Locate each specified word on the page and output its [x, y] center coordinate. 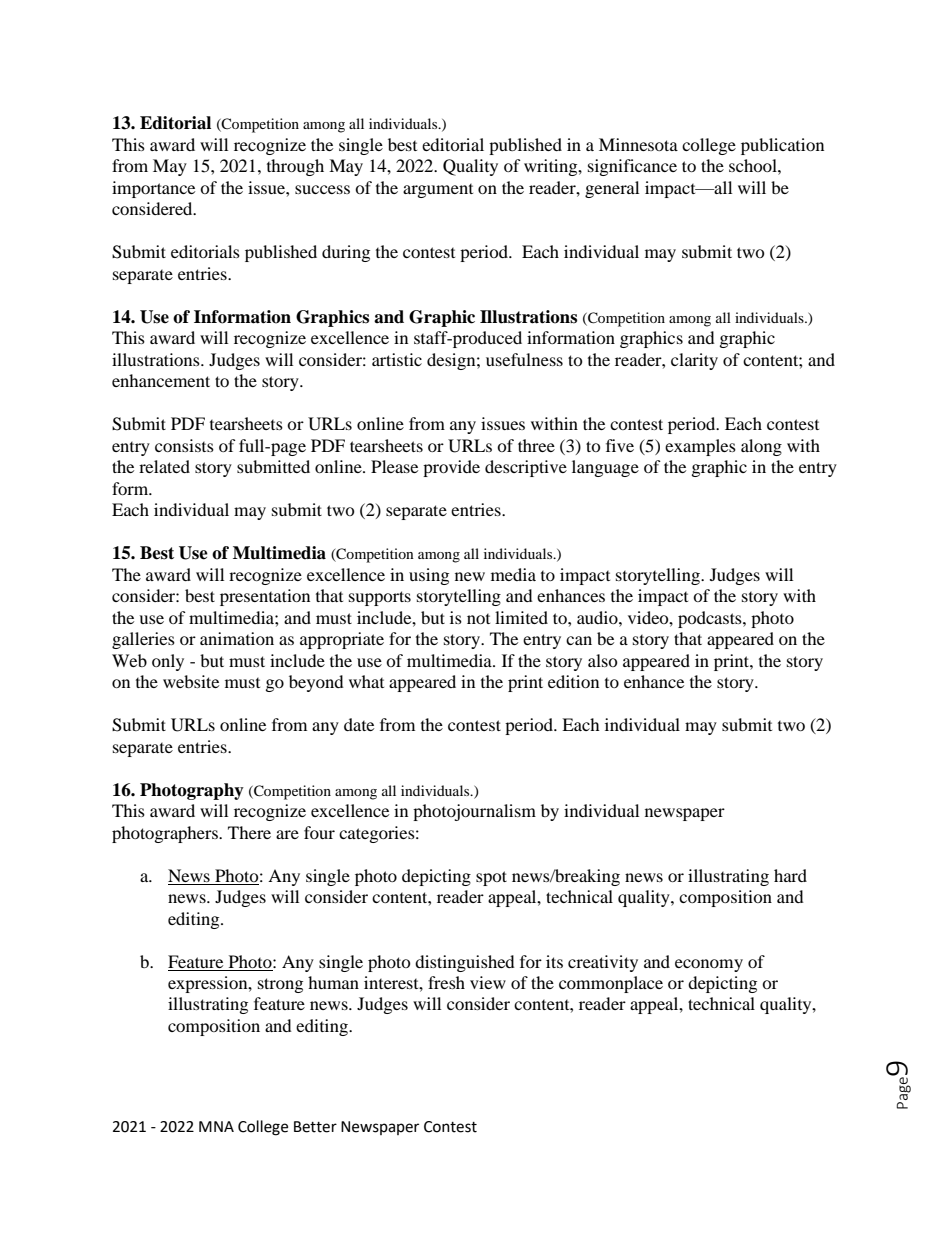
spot [491, 878]
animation [237, 638]
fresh [446, 982]
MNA [216, 1126]
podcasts [711, 619]
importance [153, 189]
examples [700, 447]
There [249, 832]
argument [438, 191]
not [478, 619]
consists [184, 445]
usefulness [524, 359]
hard [790, 875]
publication [782, 146]
